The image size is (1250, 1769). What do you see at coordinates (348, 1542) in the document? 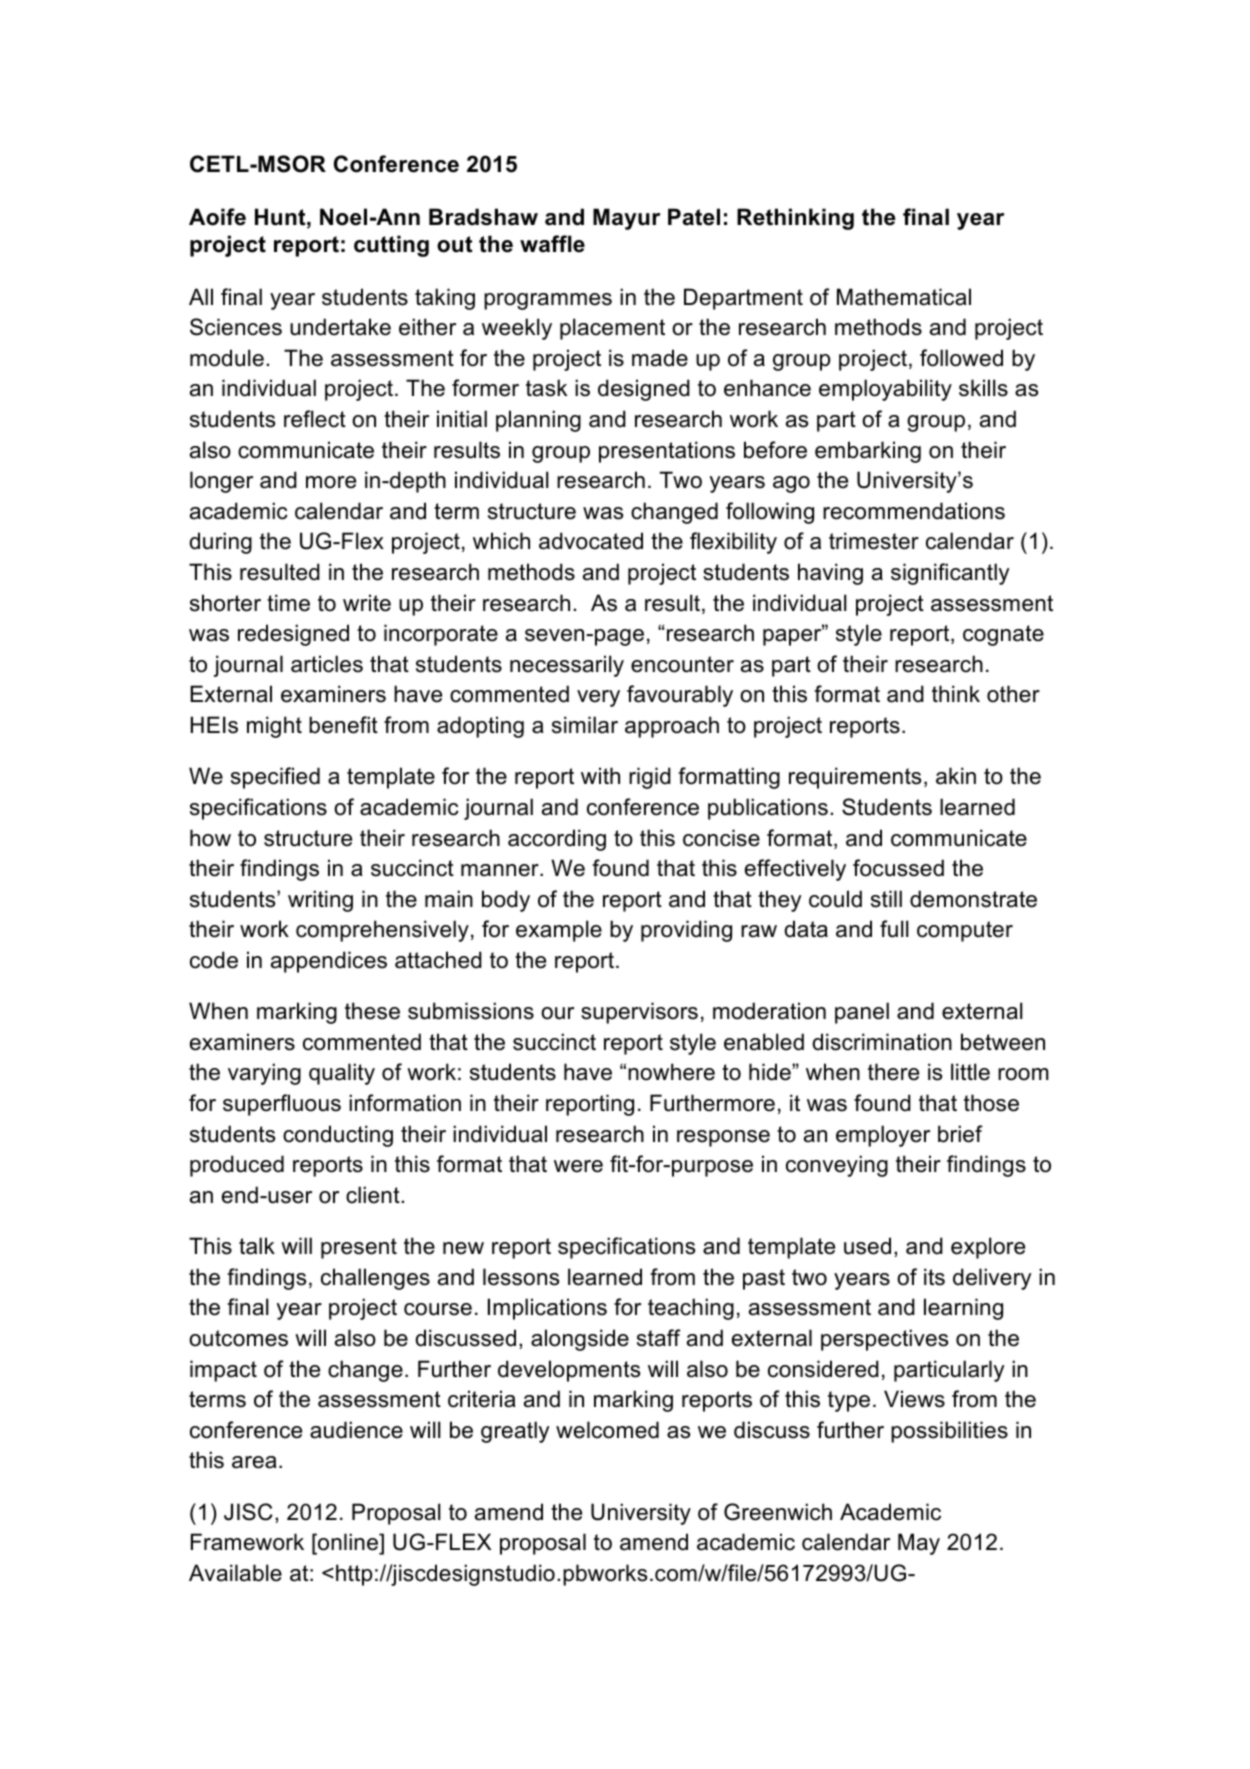
I see `online` at bounding box center [348, 1542].
